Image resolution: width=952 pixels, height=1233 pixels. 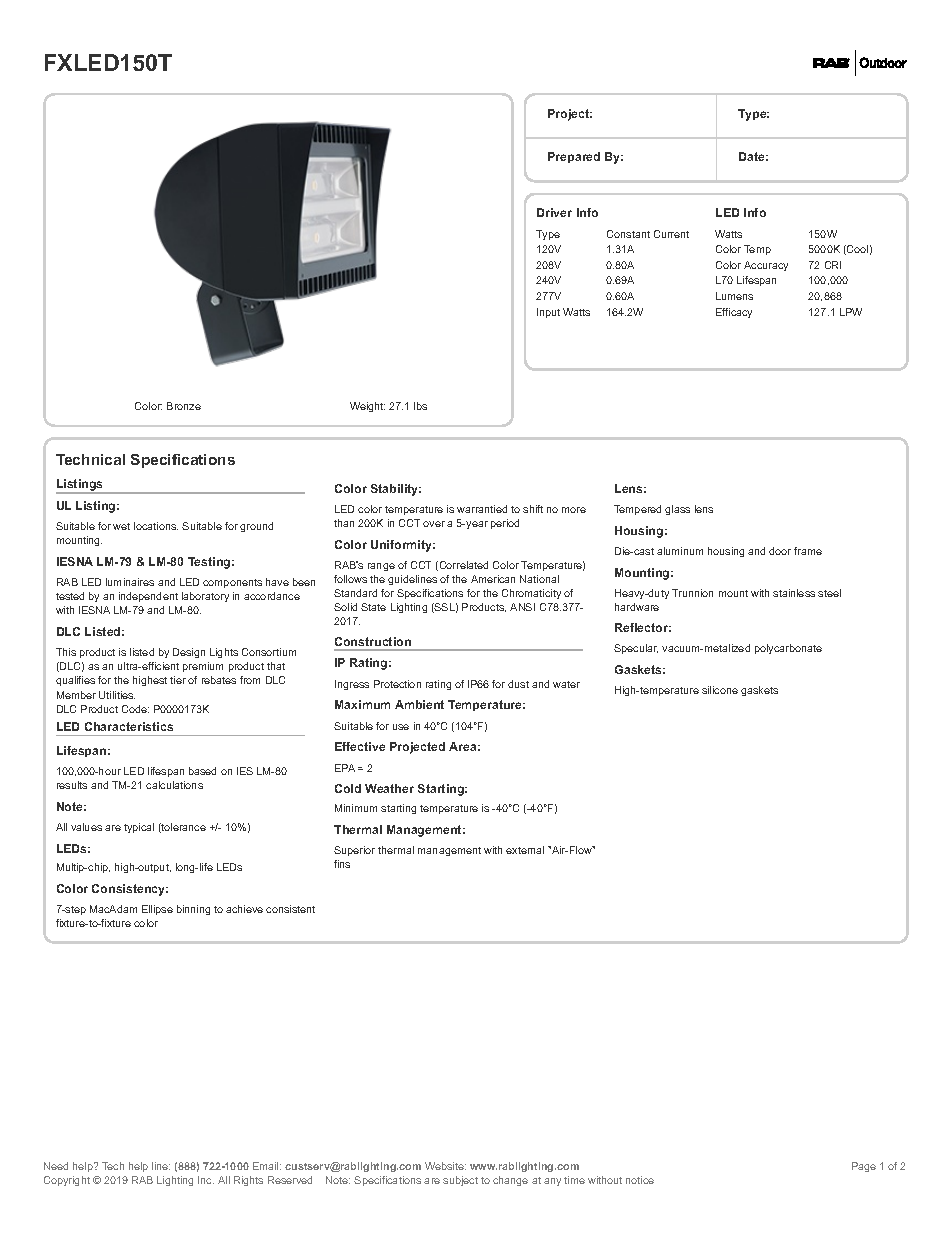 I want to click on Inc, so click(x=206, y=1180).
